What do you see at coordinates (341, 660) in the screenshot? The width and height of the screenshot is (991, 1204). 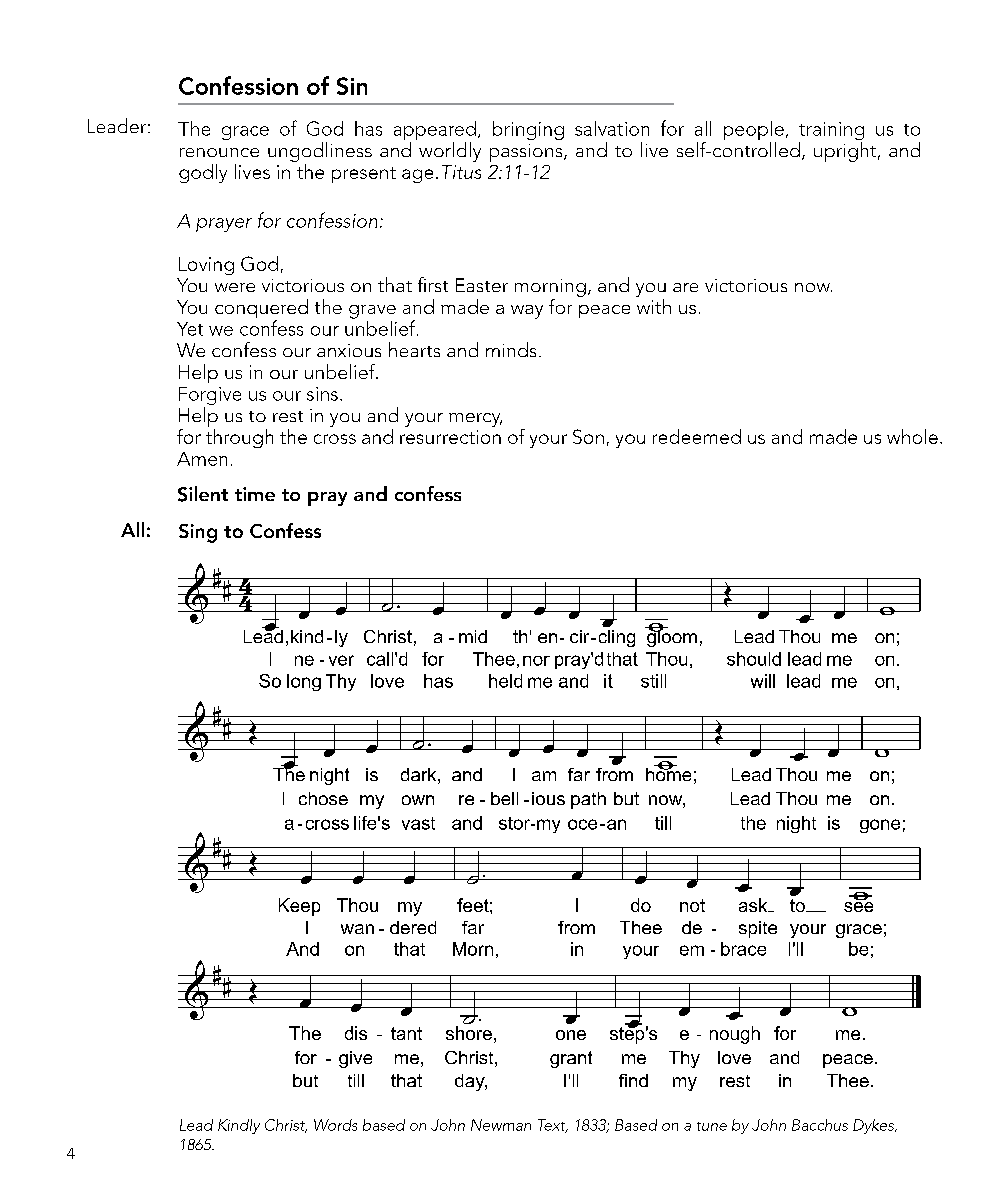 I see `ver` at bounding box center [341, 660].
